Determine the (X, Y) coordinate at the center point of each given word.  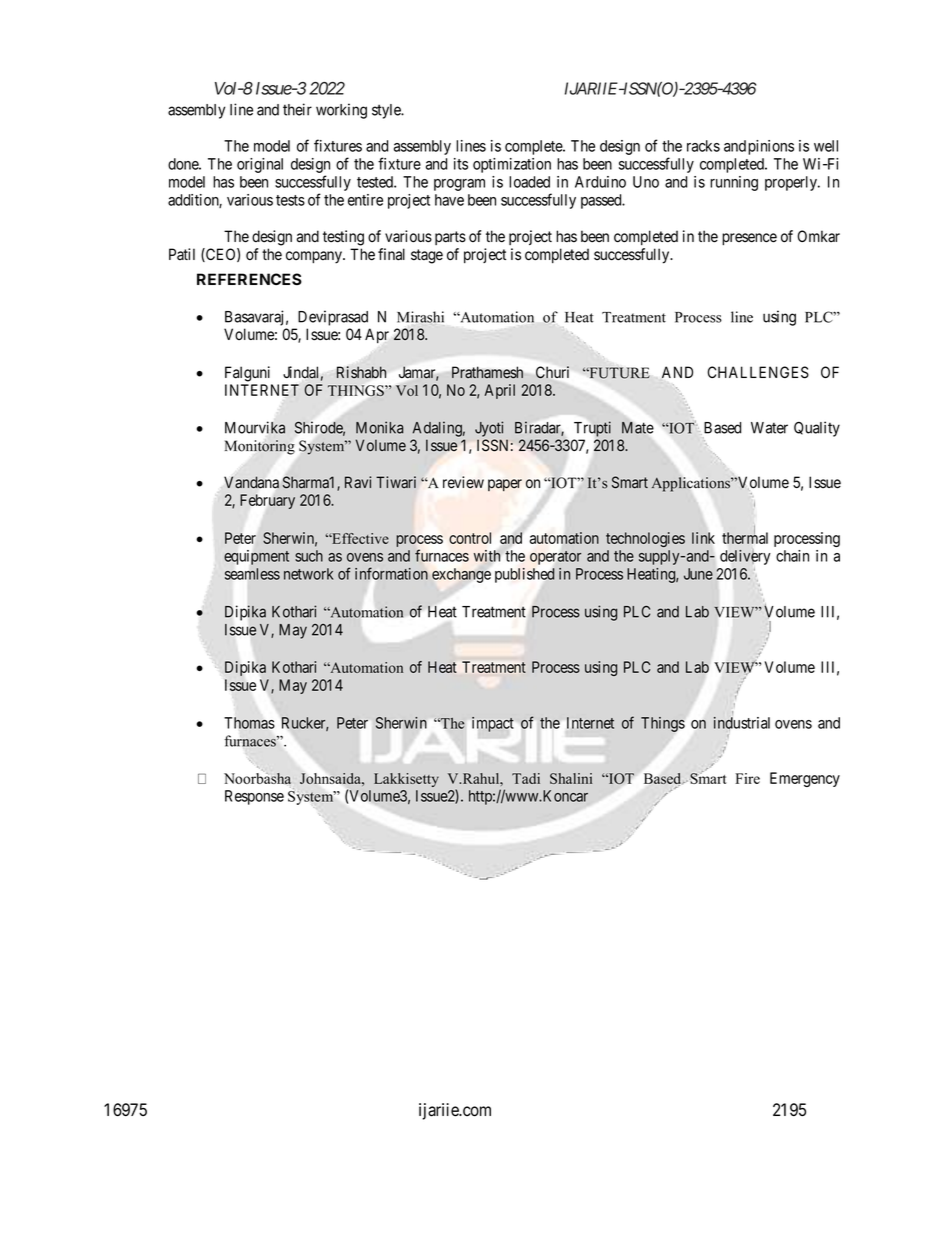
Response (254, 797)
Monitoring (260, 447)
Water (769, 428)
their (297, 109)
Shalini (571, 778)
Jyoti (489, 429)
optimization (512, 165)
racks (703, 146)
